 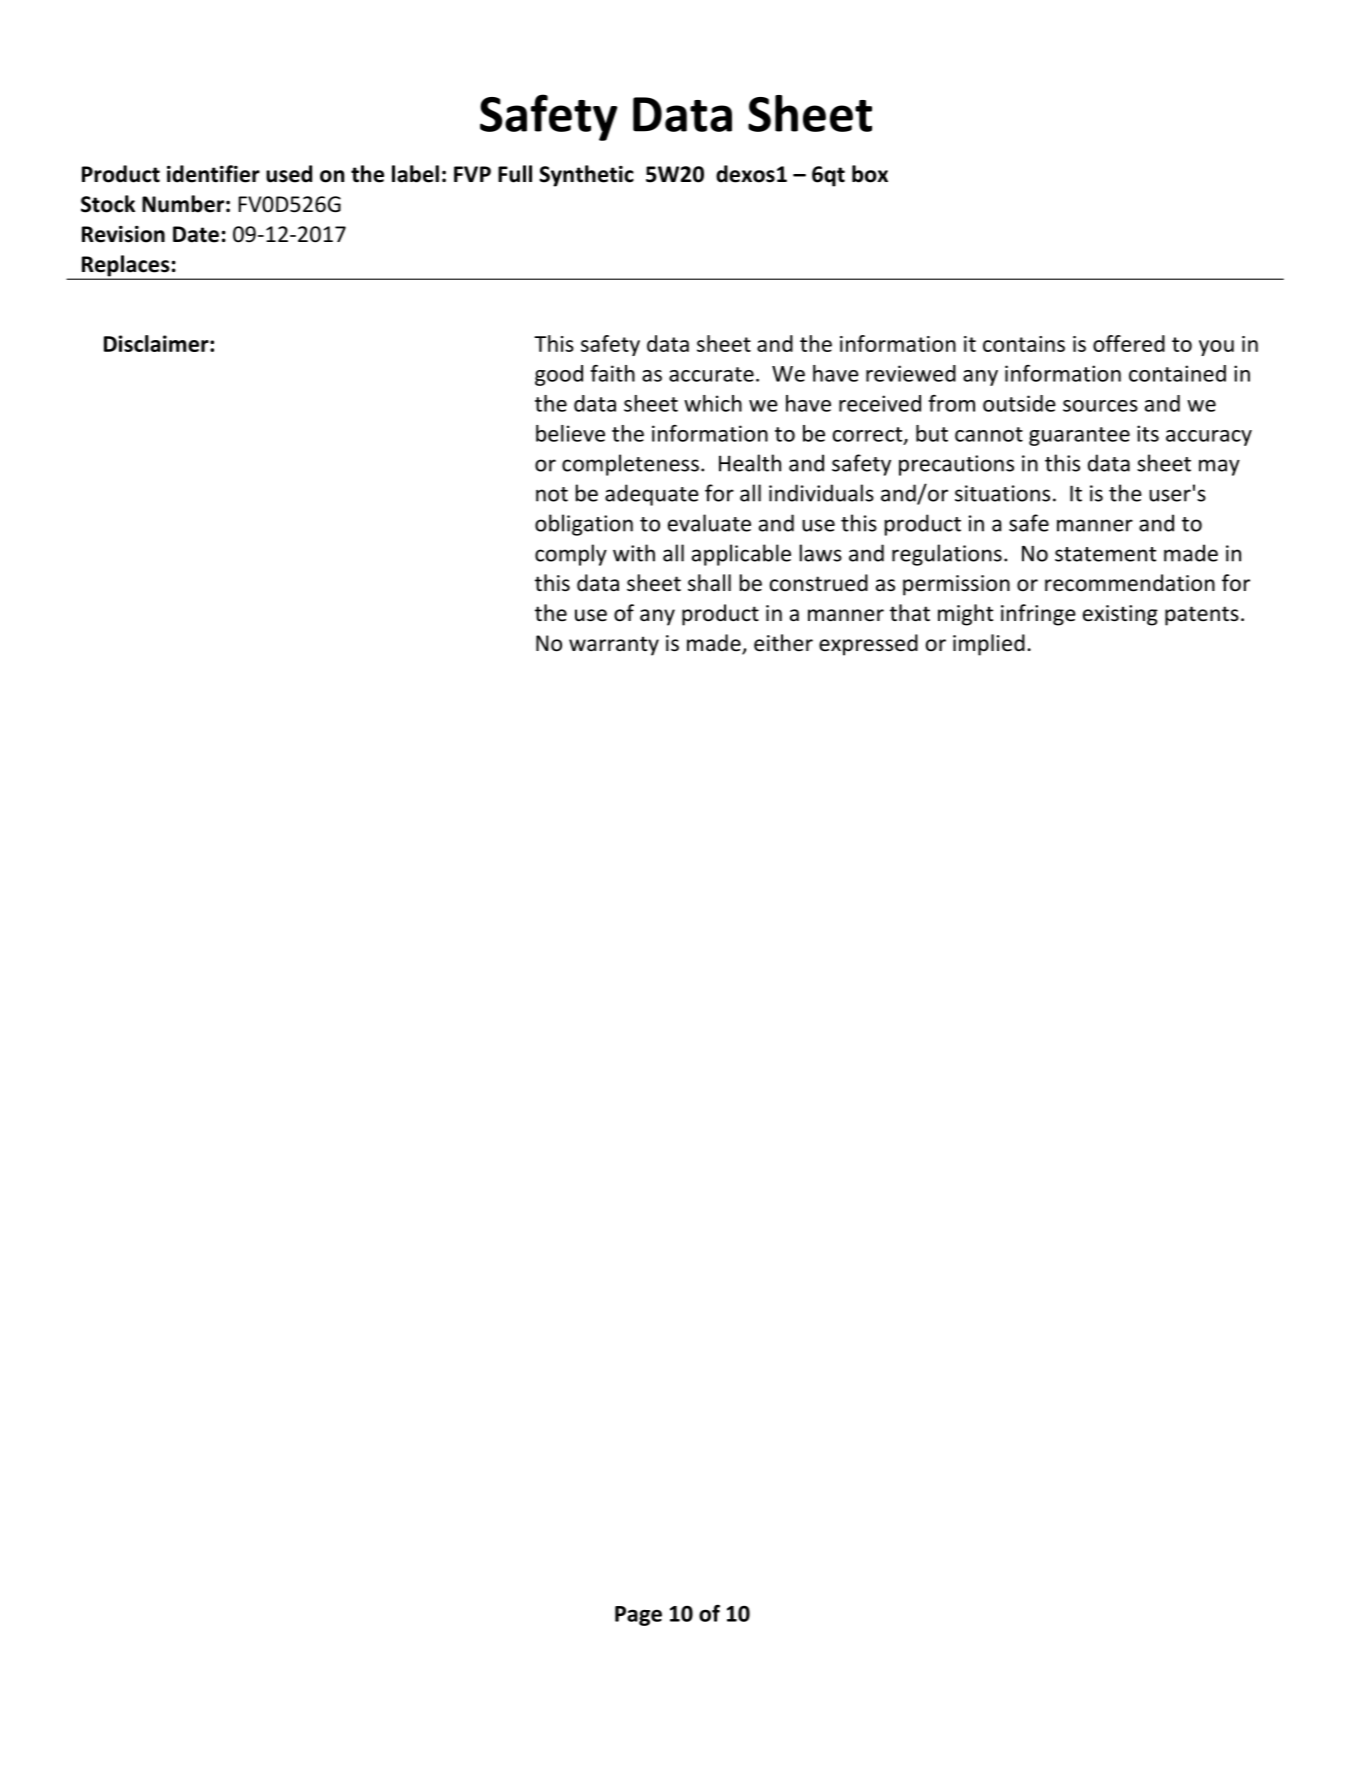 I want to click on Page, so click(x=638, y=1616).
